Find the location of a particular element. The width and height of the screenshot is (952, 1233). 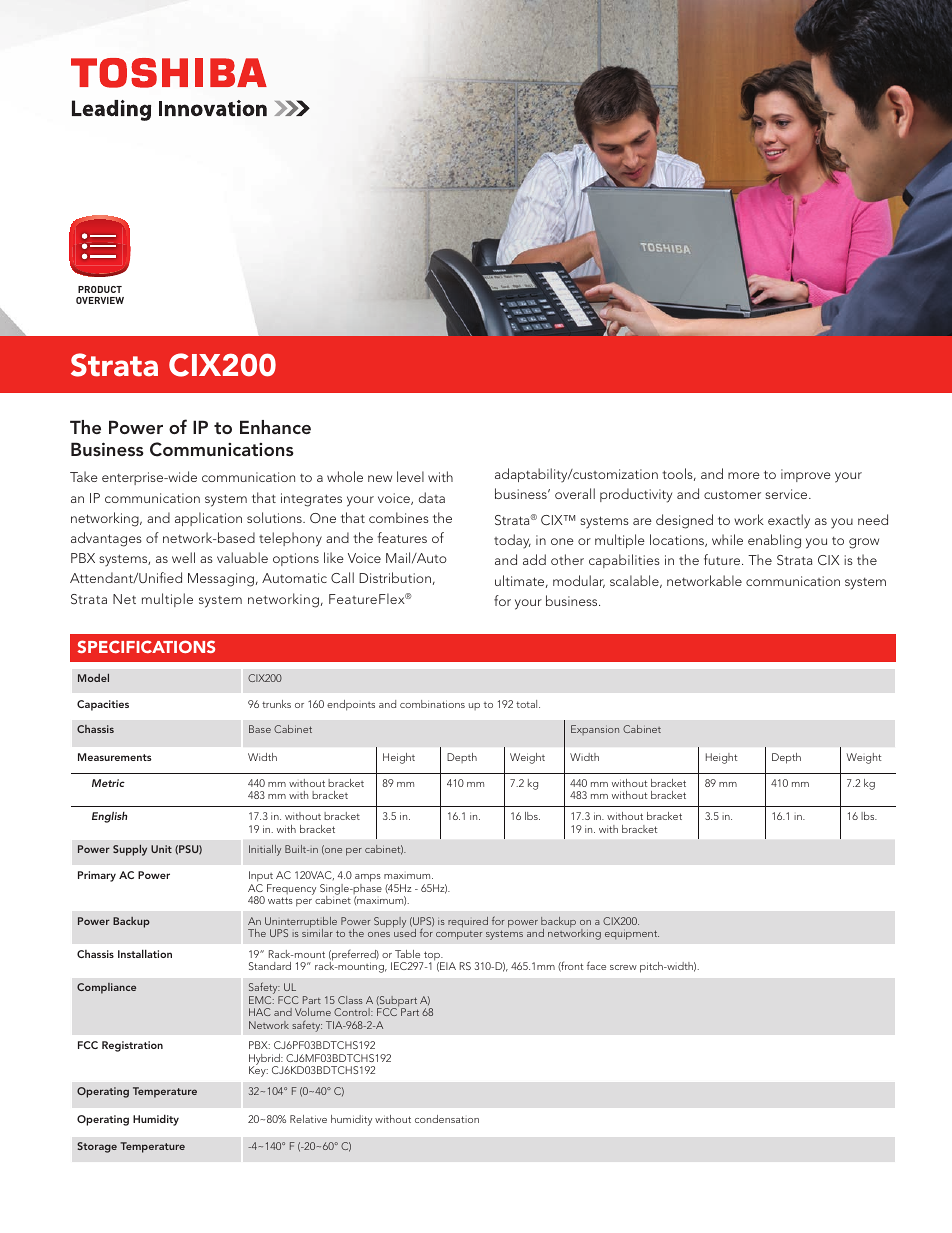

computer is located at coordinates (459, 935).
